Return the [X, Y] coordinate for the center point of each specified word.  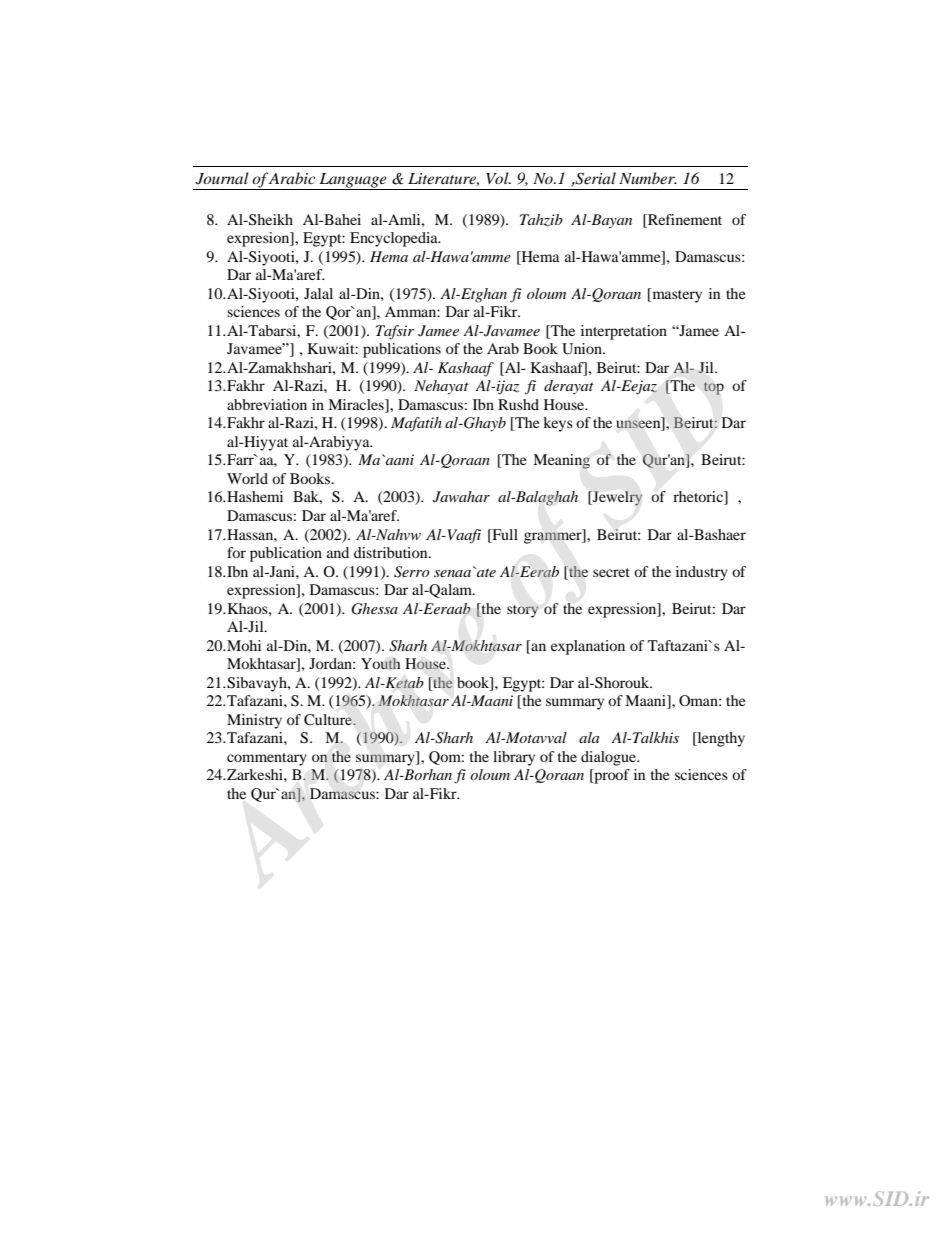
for [236, 552]
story [522, 611]
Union [583, 349]
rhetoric [699, 498]
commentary [267, 759]
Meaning [561, 461]
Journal [222, 178]
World [247, 478]
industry [702, 573]
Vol [498, 178]
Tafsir [395, 332]
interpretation [624, 332]
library [514, 758]
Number [648, 178]
